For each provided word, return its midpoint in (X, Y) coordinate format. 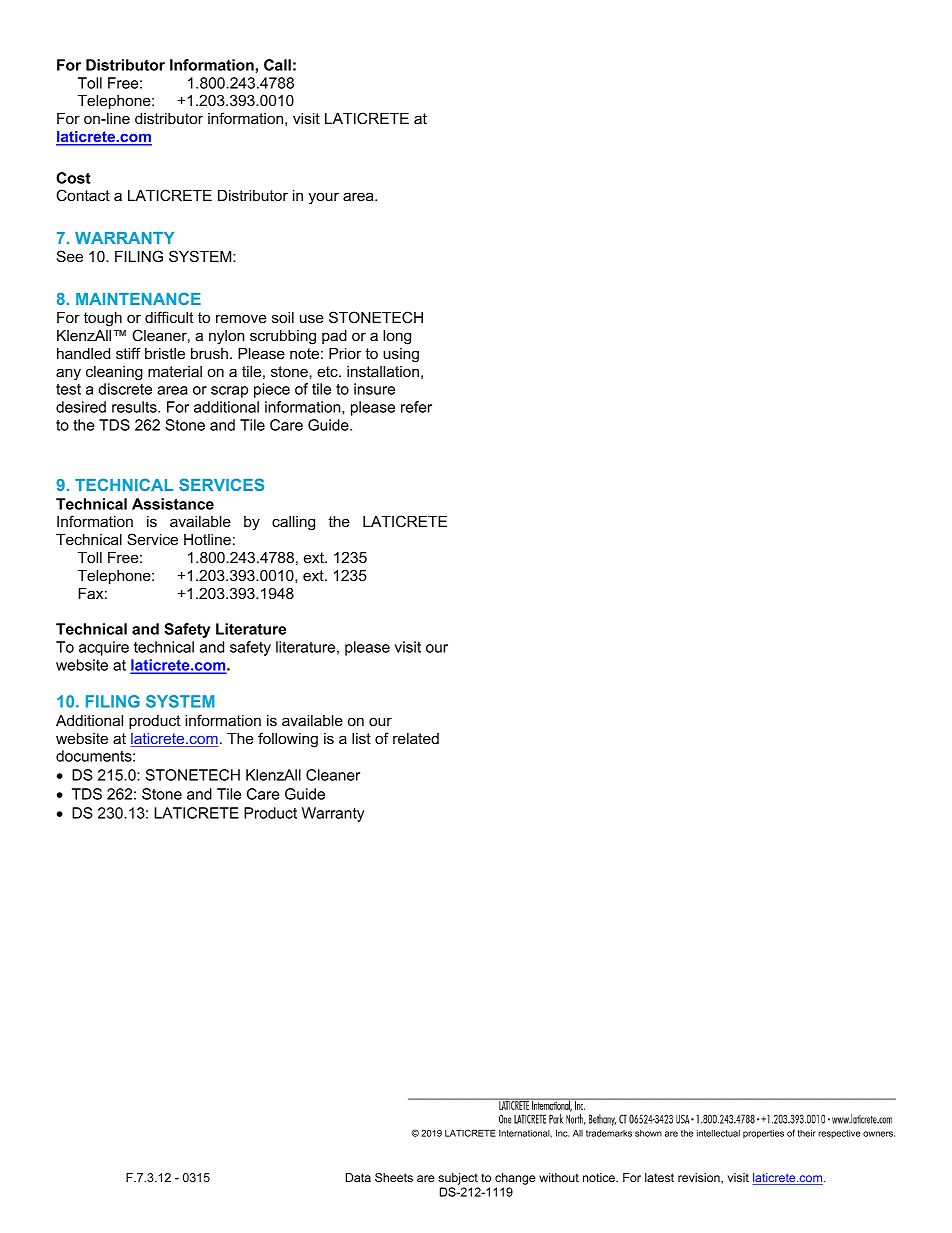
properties (763, 1134)
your (324, 198)
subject (458, 1179)
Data (358, 1177)
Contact (83, 195)
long (397, 337)
